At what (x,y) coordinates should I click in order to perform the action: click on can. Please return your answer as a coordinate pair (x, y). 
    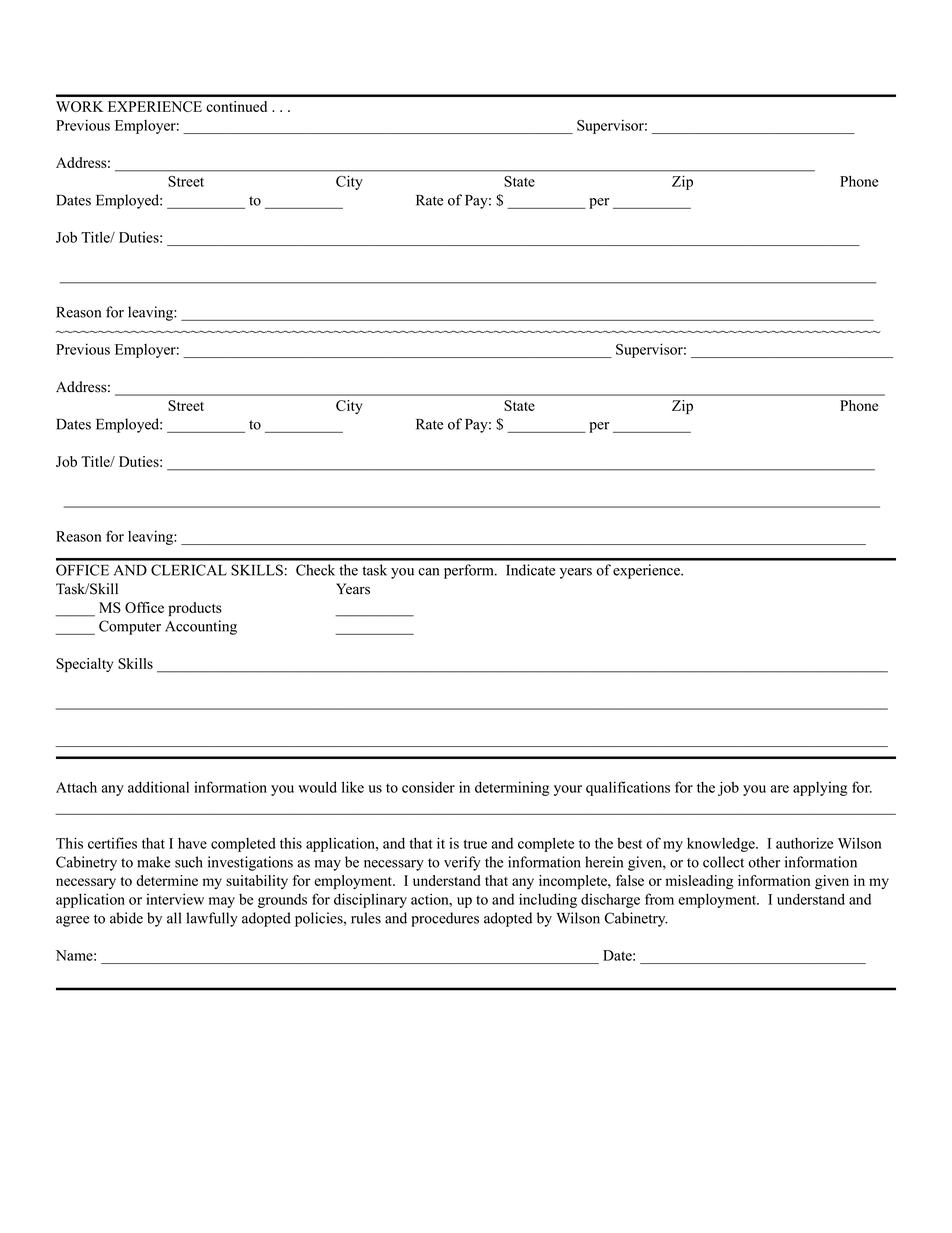
    Looking at the image, I should click on (428, 572).
